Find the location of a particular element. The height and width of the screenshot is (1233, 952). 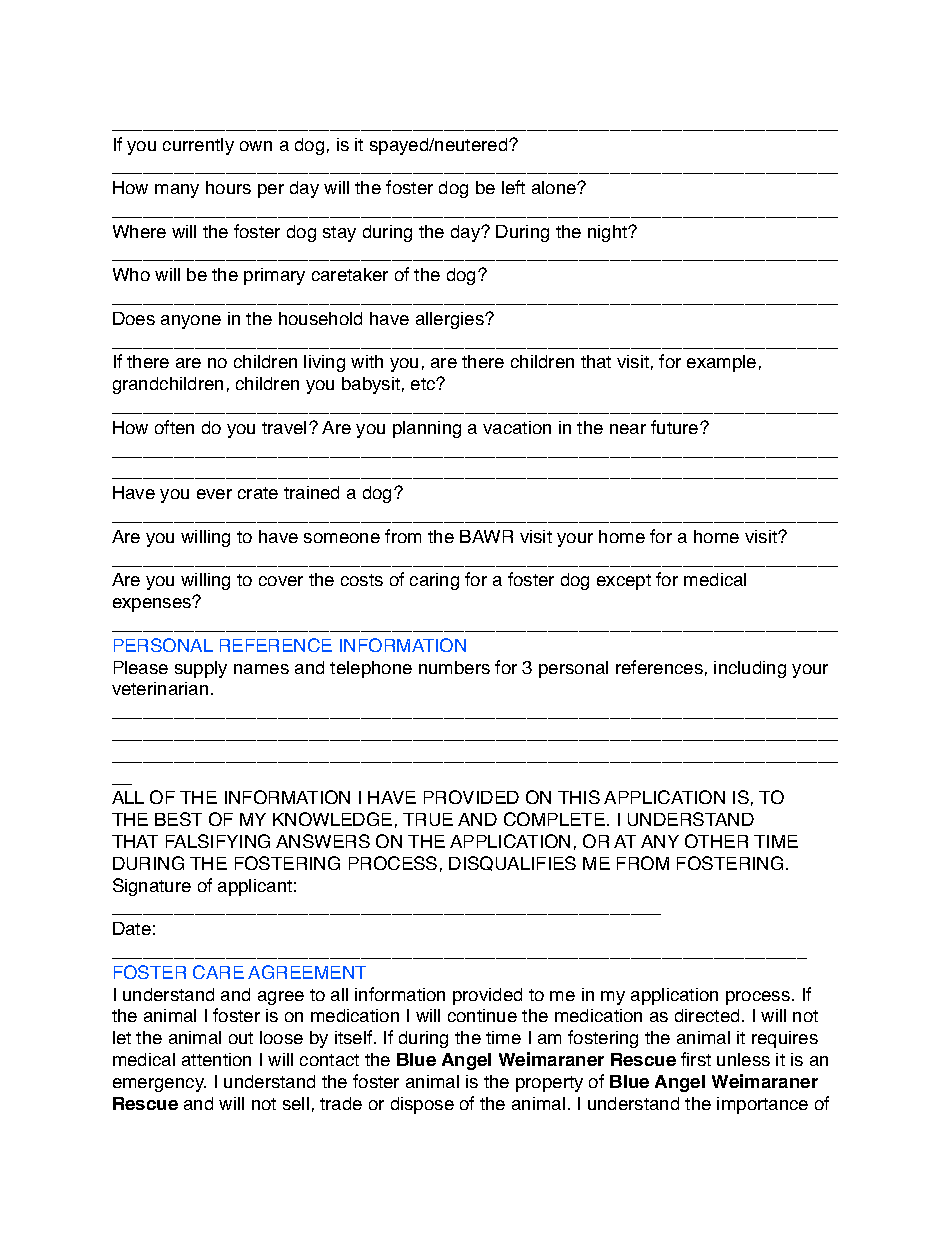

supply is located at coordinates (201, 669).
